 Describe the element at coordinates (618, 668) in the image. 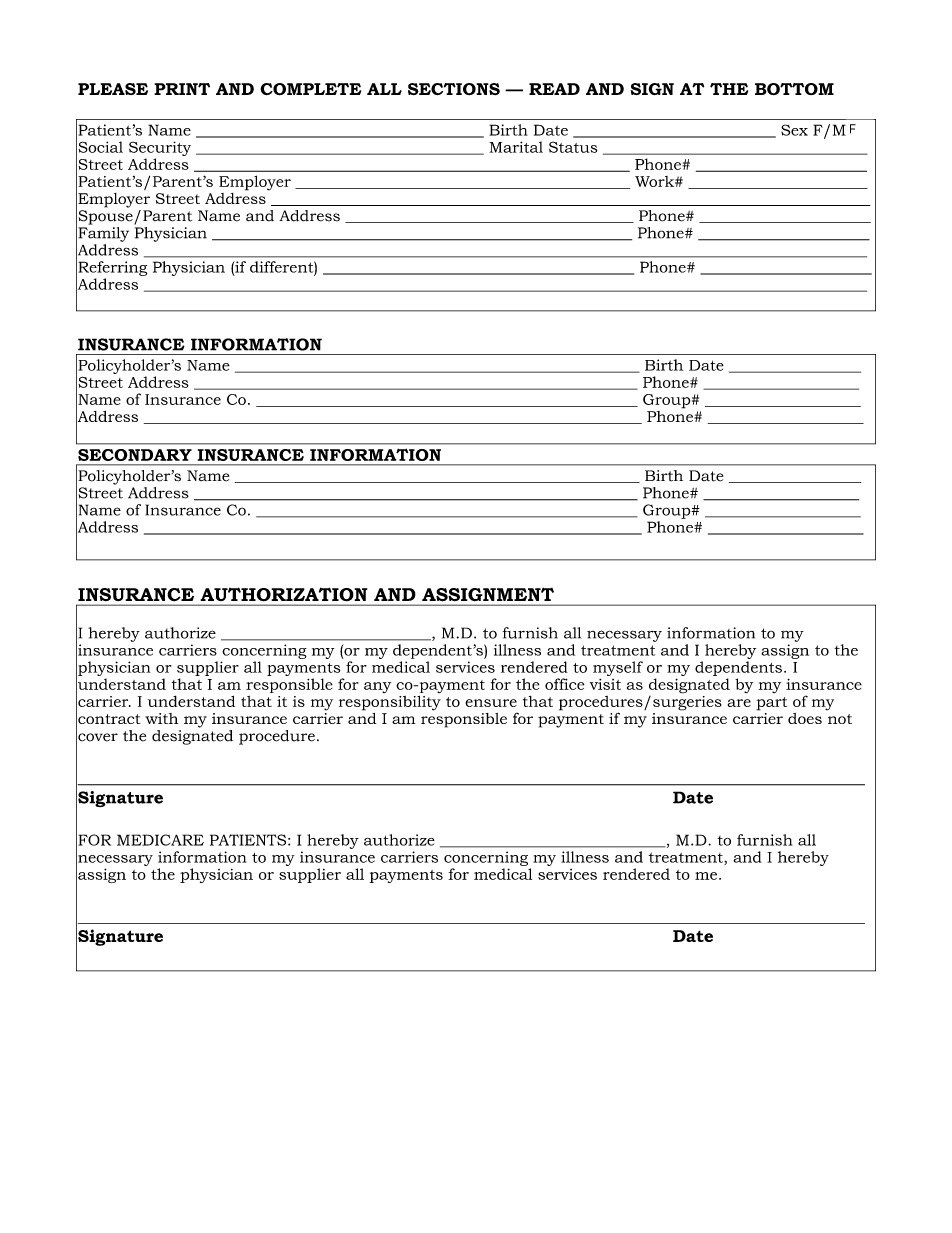

I see `myself` at that location.
